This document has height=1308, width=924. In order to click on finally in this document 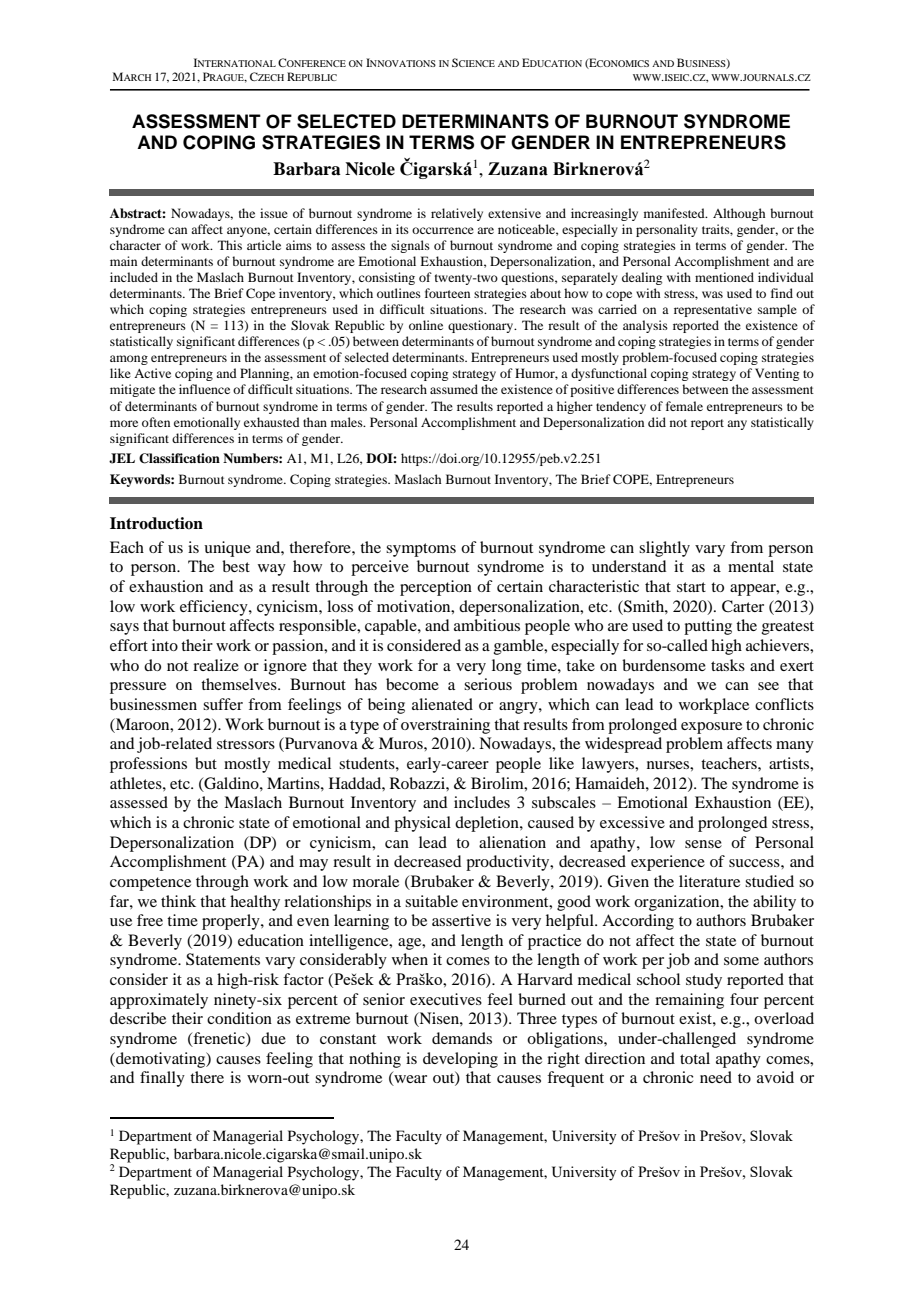, I will do `click(162, 1079)`.
